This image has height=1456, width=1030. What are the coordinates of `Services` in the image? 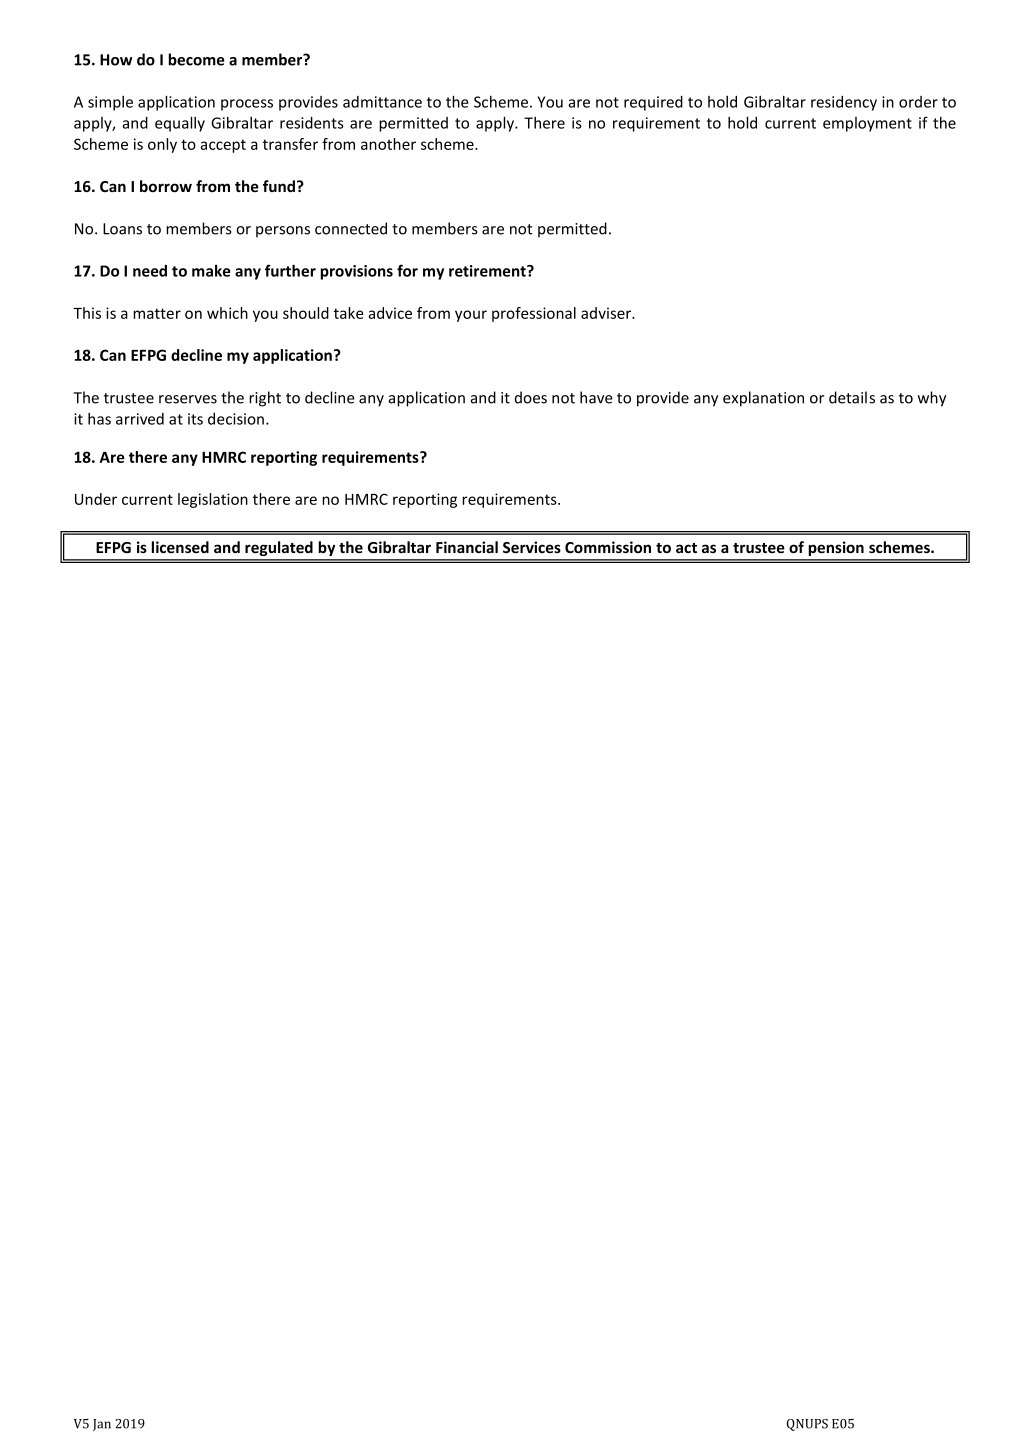 It's located at (532, 547).
